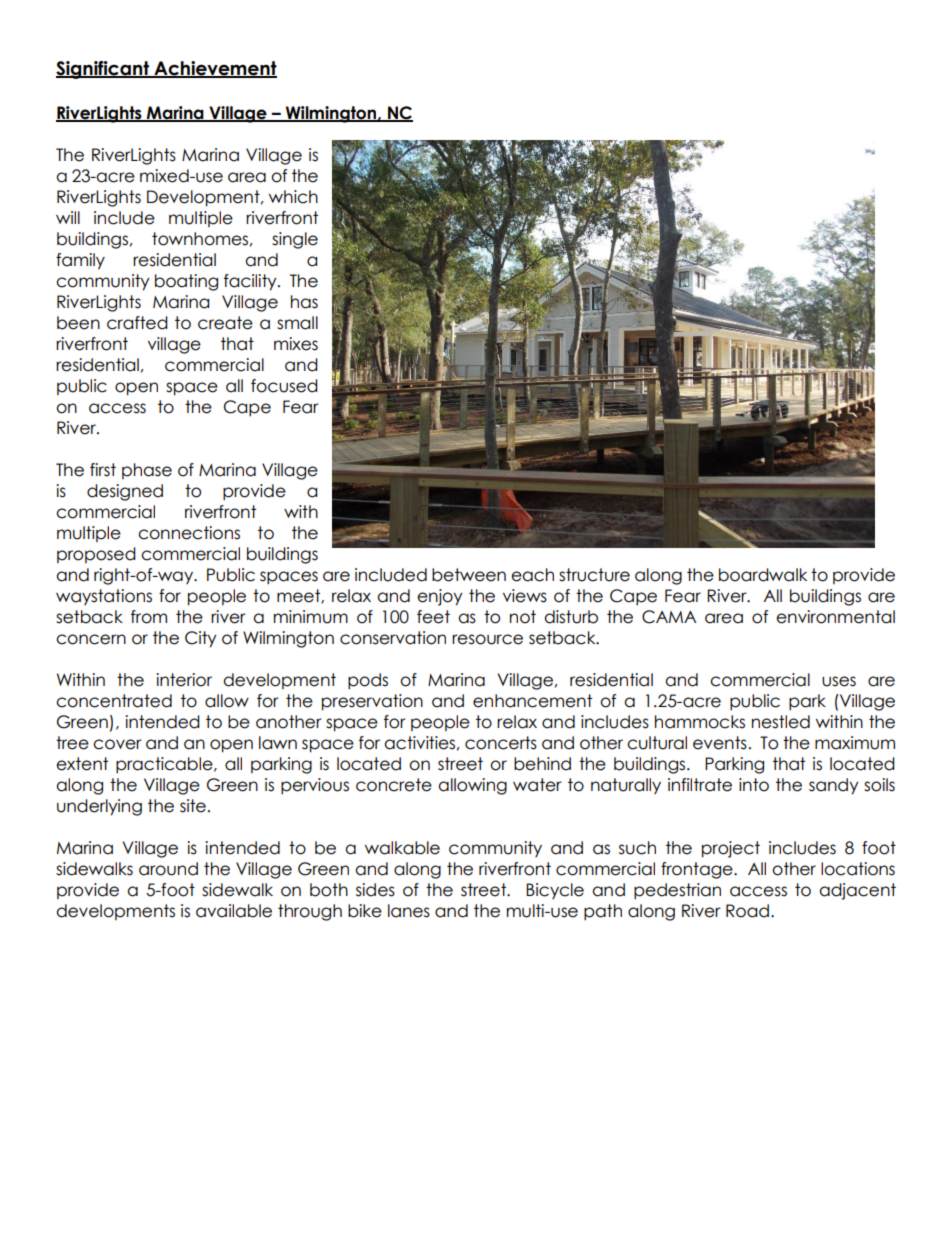 This screenshot has height=1233, width=952. Describe the element at coordinates (469, 575) in the screenshot. I see `between` at that location.
